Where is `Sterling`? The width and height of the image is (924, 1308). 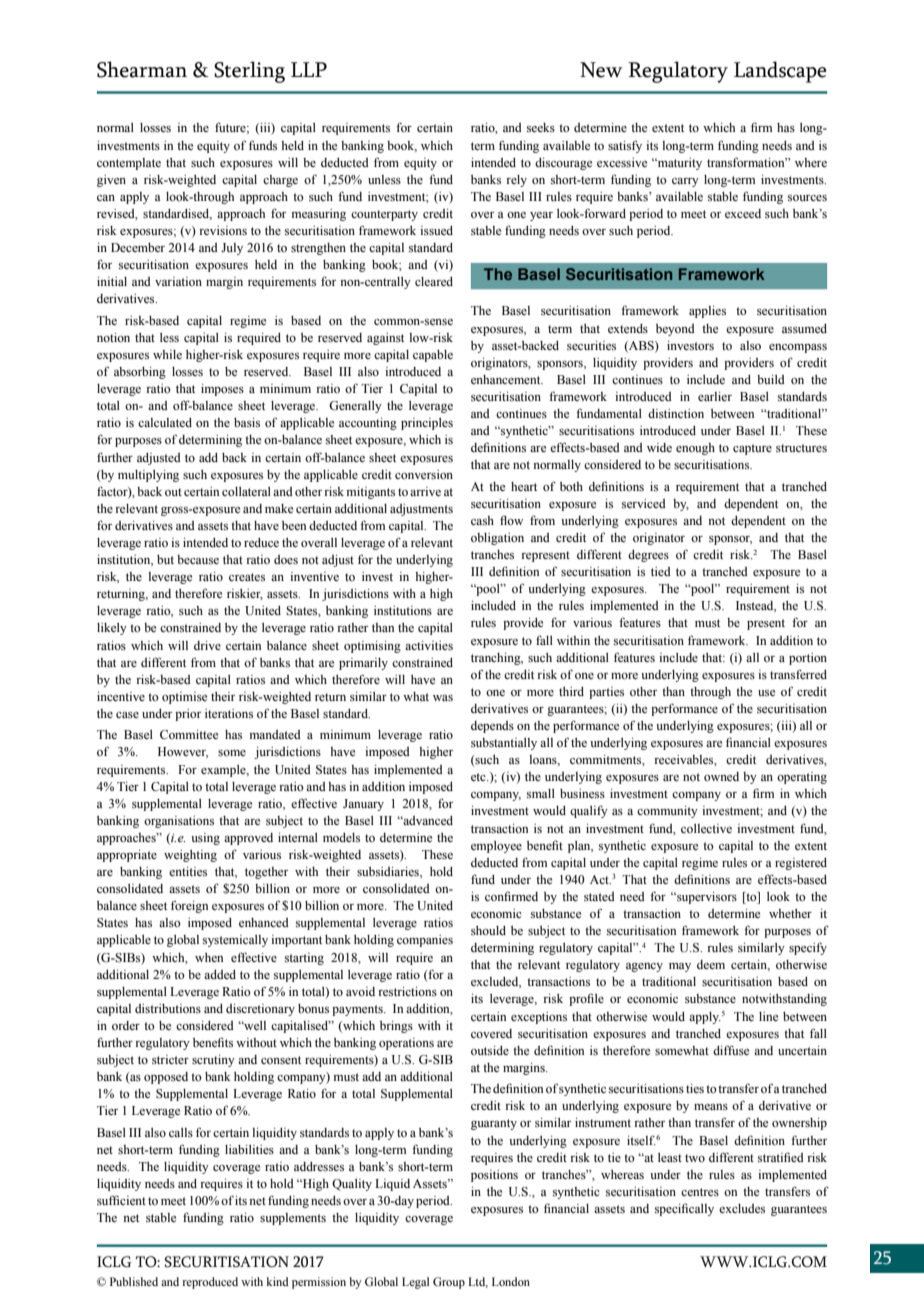
Sterling is located at coordinates (249, 72).
